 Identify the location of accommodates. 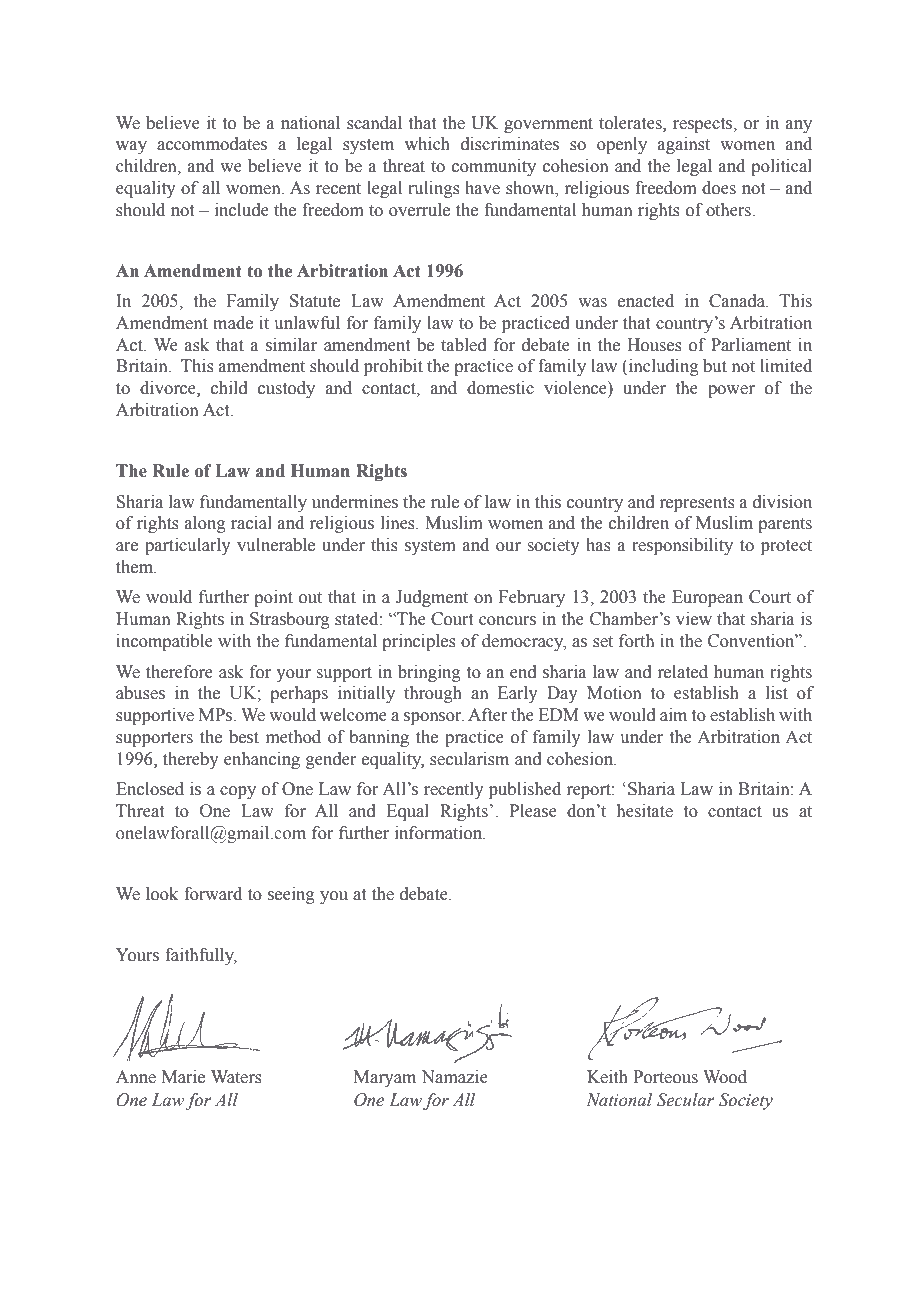
(212, 144).
